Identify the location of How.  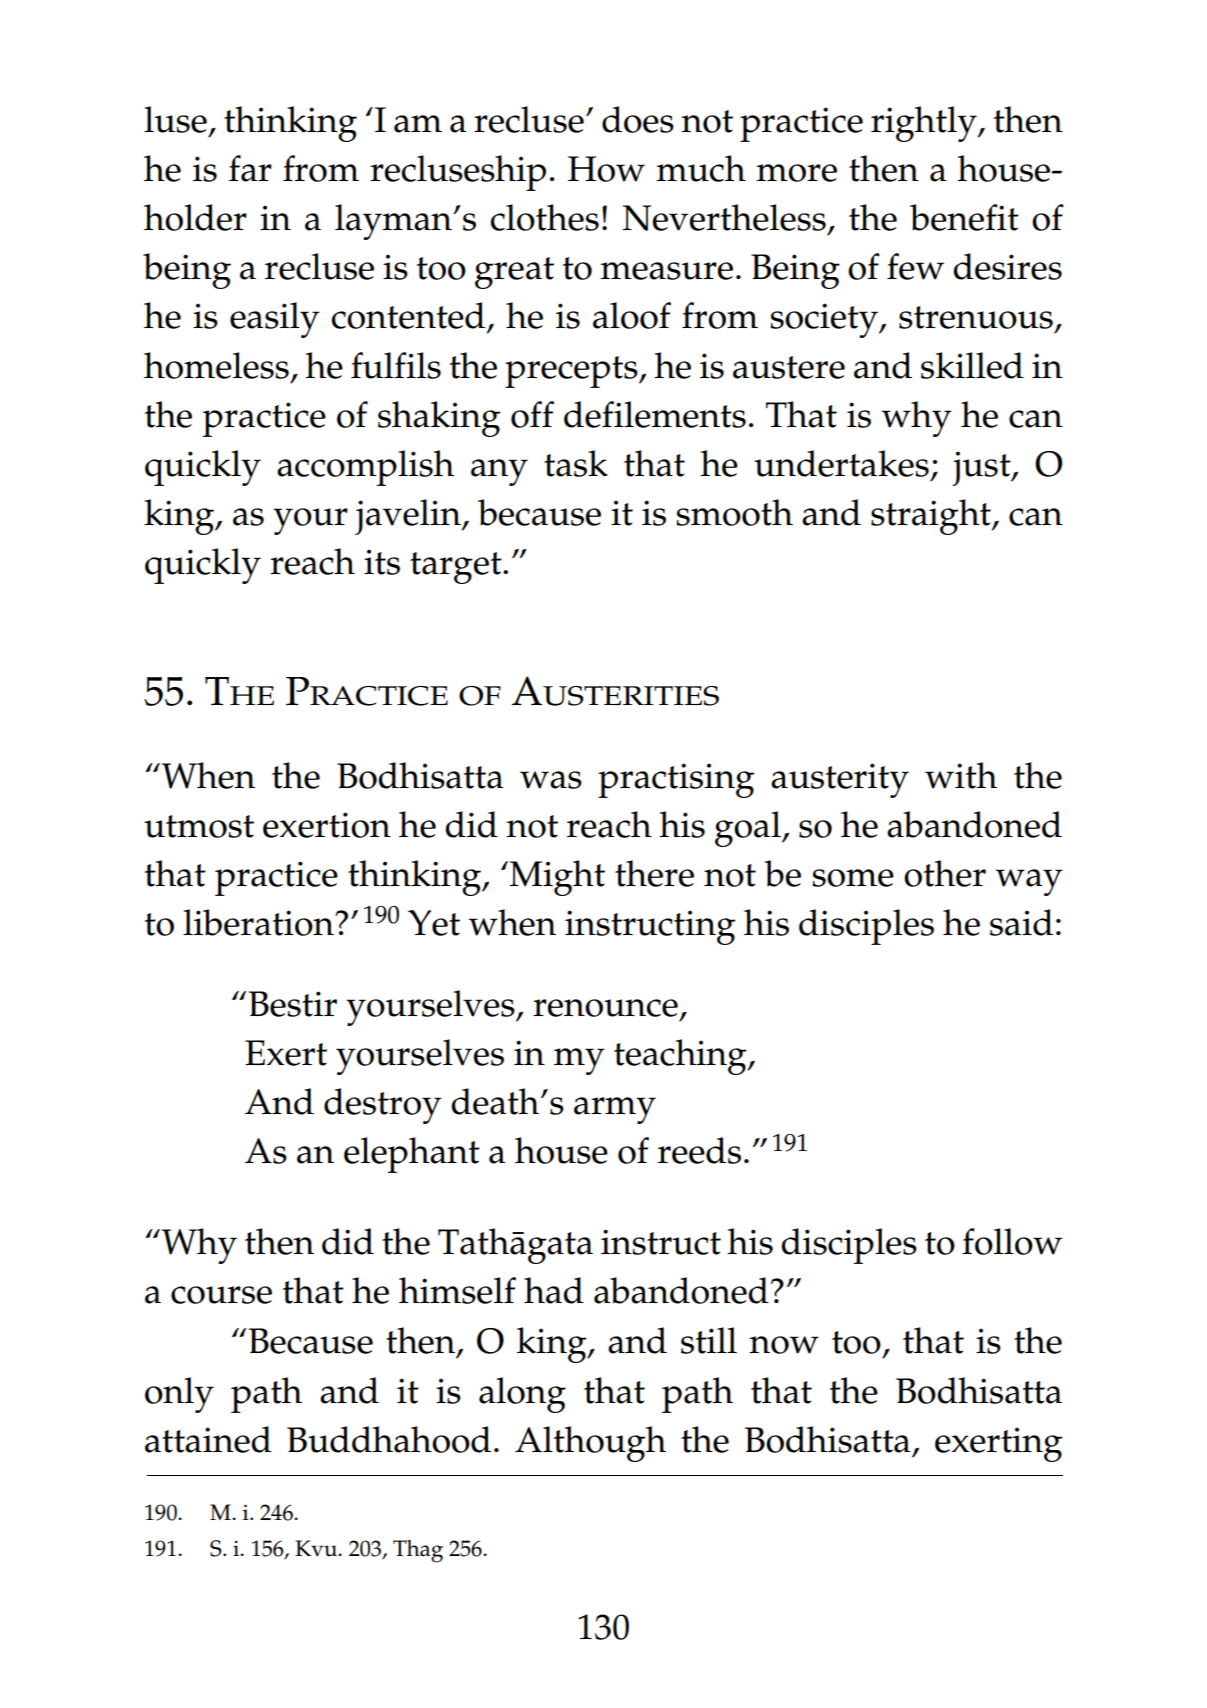
(606, 169).
